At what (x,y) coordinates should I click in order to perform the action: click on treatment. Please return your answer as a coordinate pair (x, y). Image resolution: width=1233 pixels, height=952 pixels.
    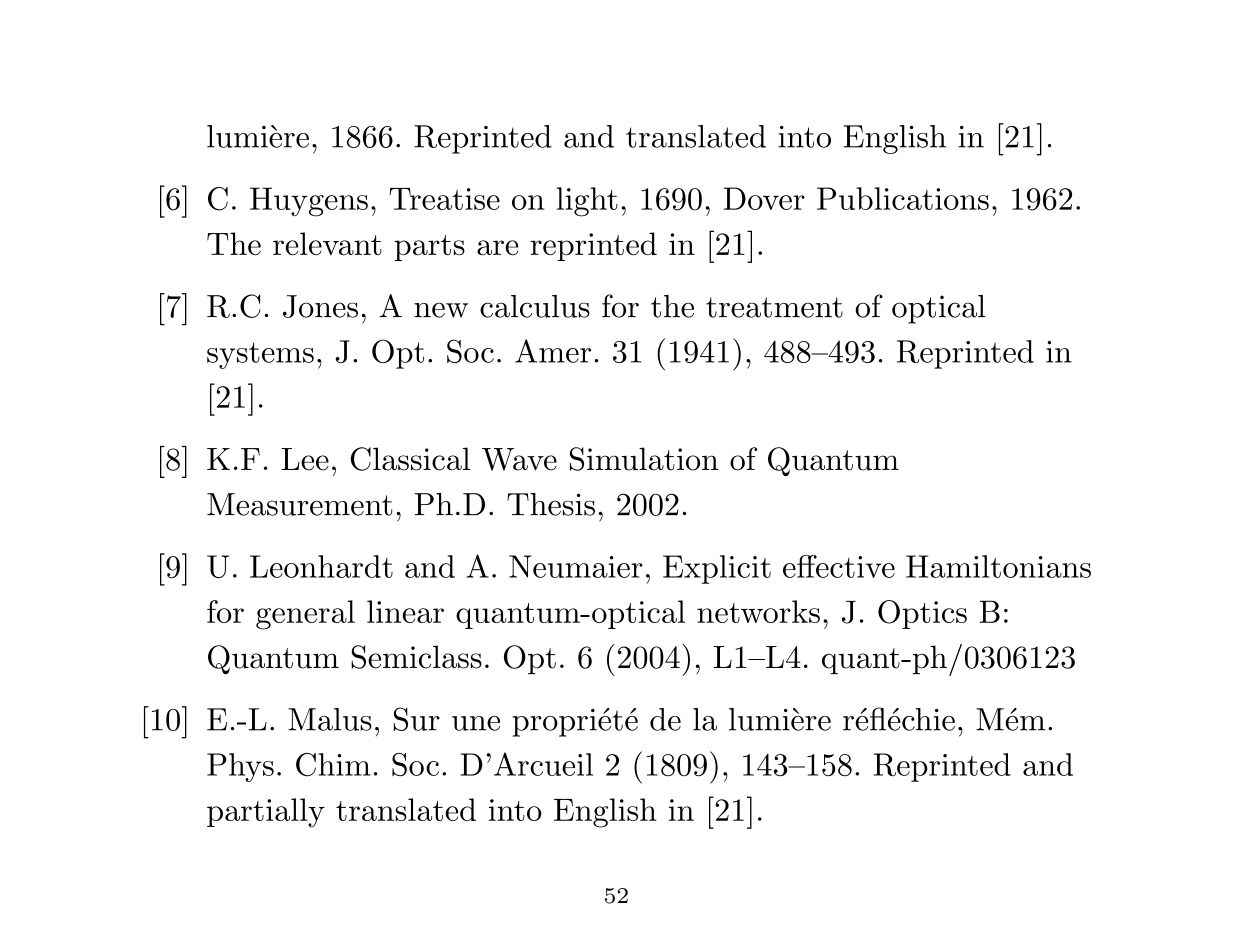
    Looking at the image, I should click on (774, 307).
